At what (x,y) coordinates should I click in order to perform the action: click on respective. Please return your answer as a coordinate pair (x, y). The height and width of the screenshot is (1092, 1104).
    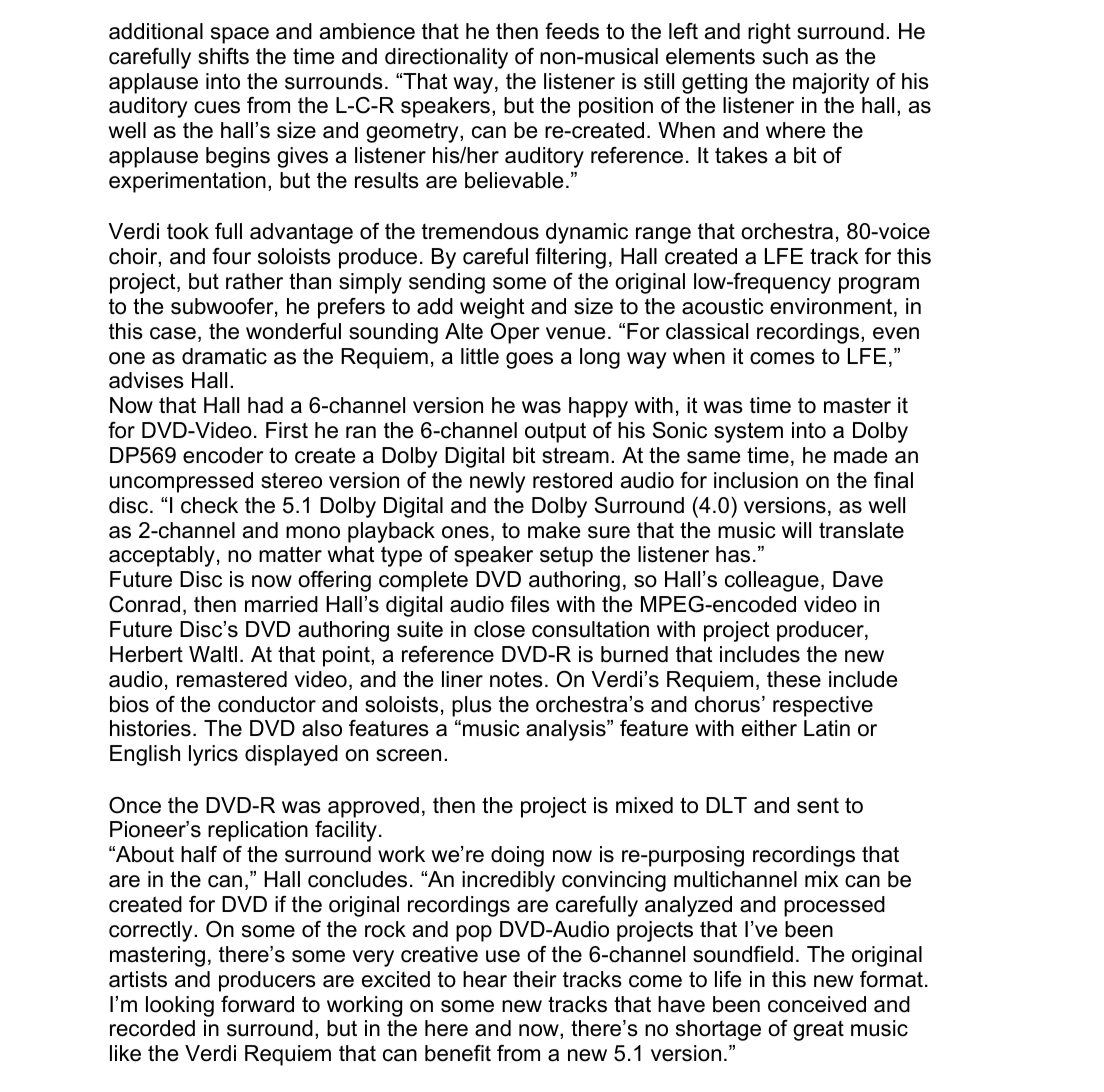
    Looking at the image, I should click on (823, 706).
